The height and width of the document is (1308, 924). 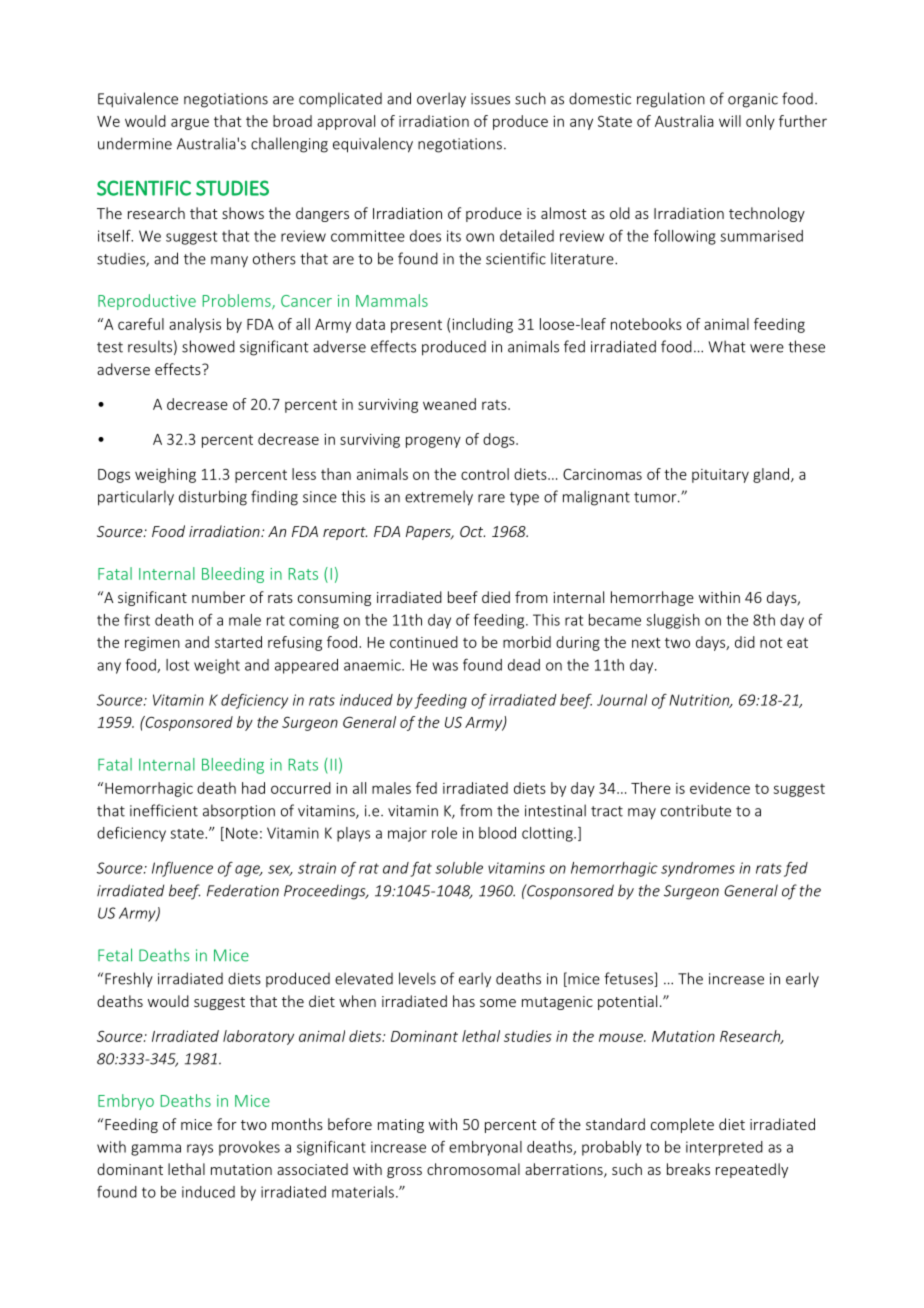 What do you see at coordinates (441, 100) in the document?
I see `overlay` at bounding box center [441, 100].
